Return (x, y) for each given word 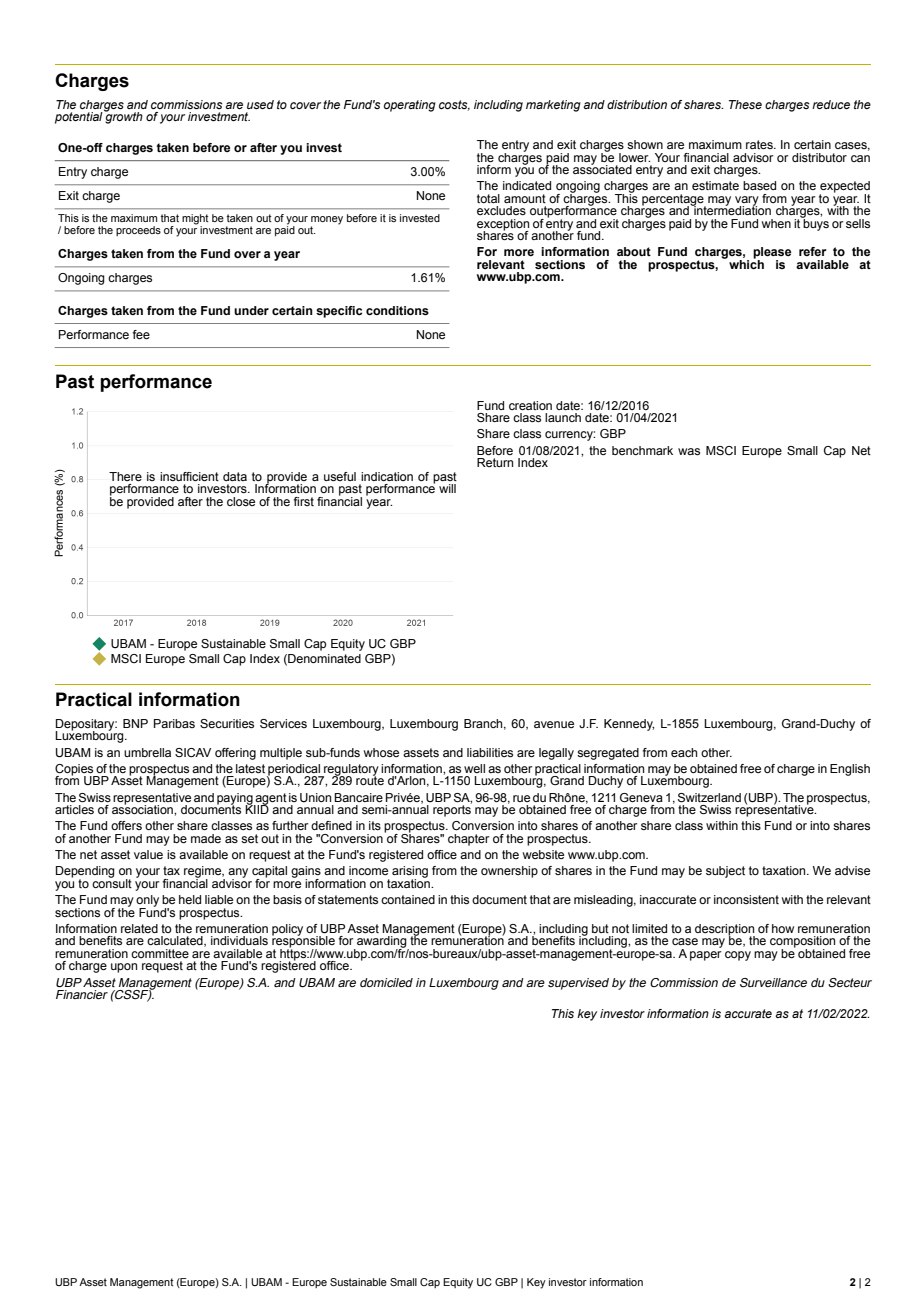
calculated (176, 941)
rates (760, 144)
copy (738, 956)
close (241, 501)
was (689, 451)
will (447, 488)
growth (123, 117)
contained (408, 899)
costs (454, 105)
